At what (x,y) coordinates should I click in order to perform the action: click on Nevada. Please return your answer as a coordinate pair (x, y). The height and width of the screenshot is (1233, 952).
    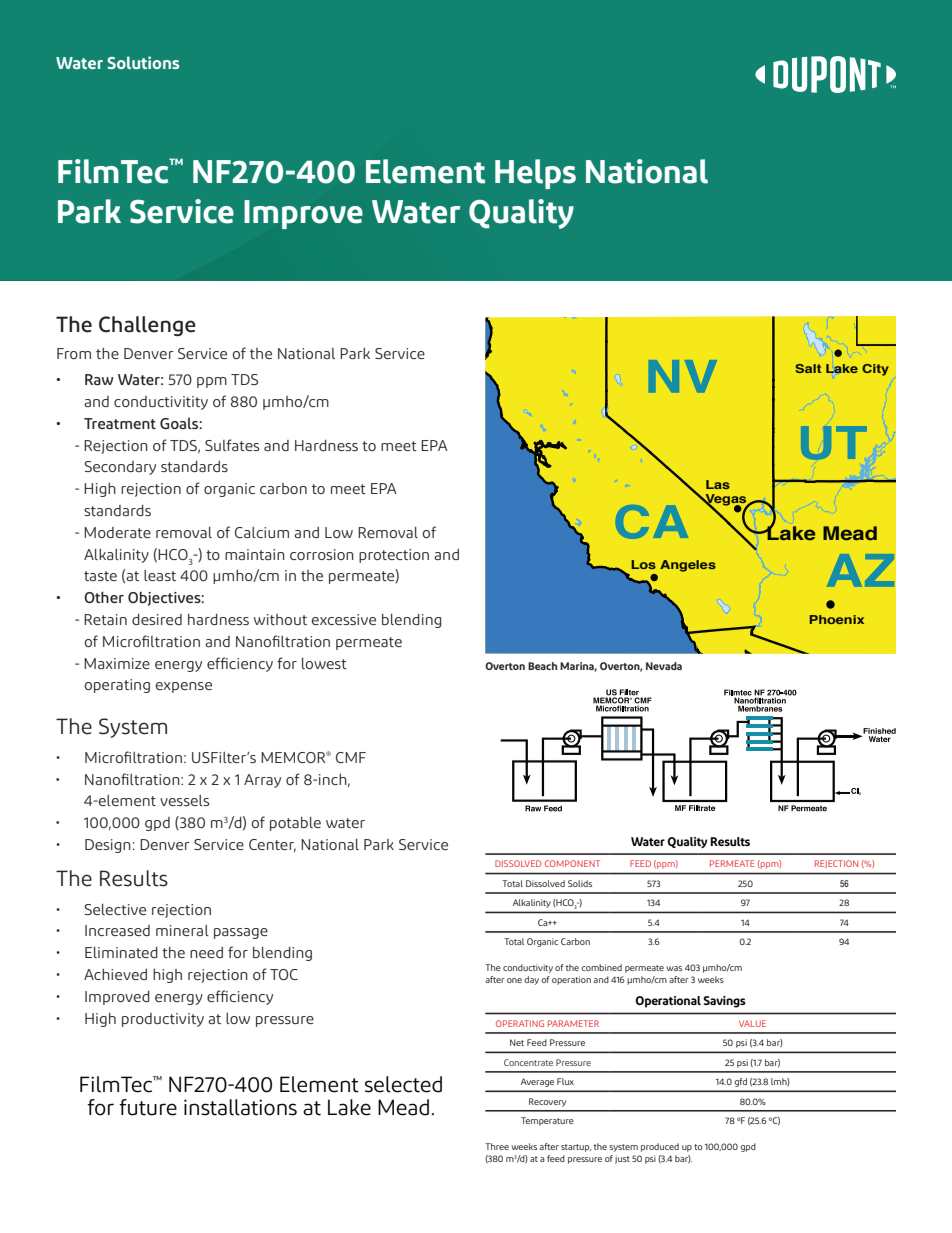
    Looking at the image, I should click on (664, 666).
